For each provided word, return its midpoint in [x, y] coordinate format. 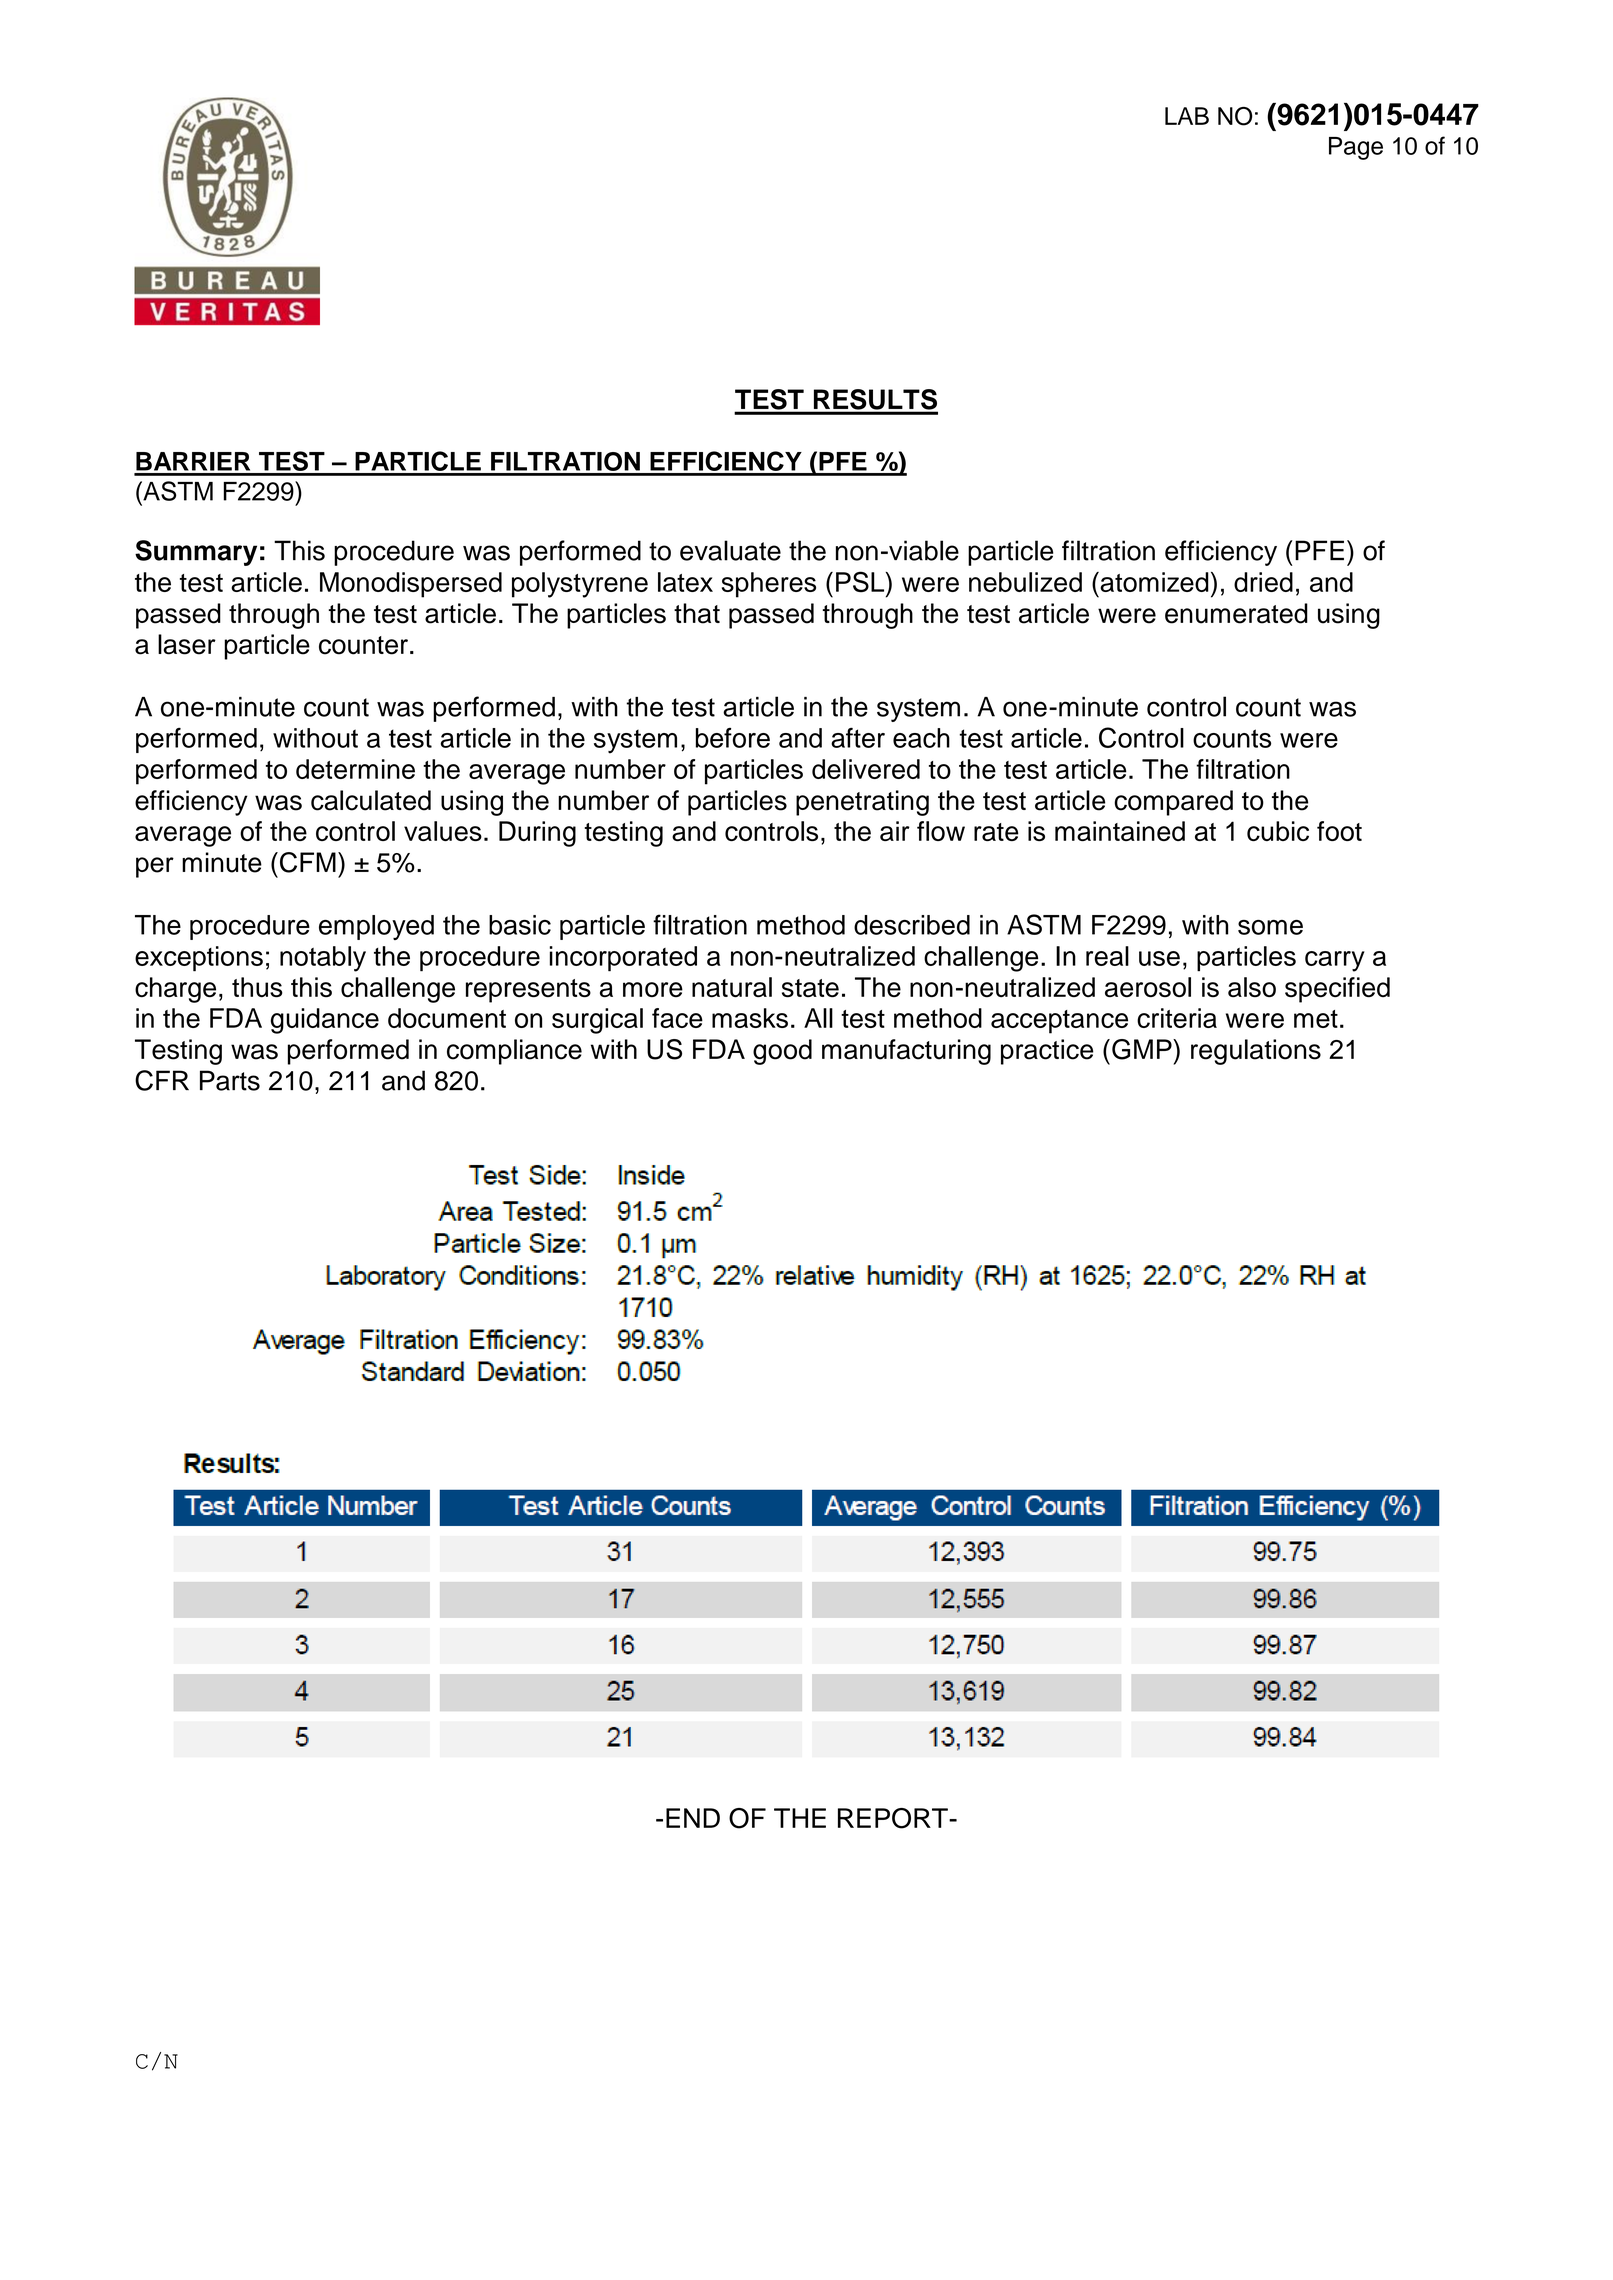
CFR [162, 1080]
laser [187, 644]
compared [1173, 803]
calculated [371, 800]
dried [1263, 582]
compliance [514, 1052]
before [733, 738]
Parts [230, 1080]
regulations [1256, 1052]
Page [1356, 148]
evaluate [730, 550]
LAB [1187, 116]
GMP [1143, 1049]
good [782, 1052]
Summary [196, 553]
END [693, 1818]
